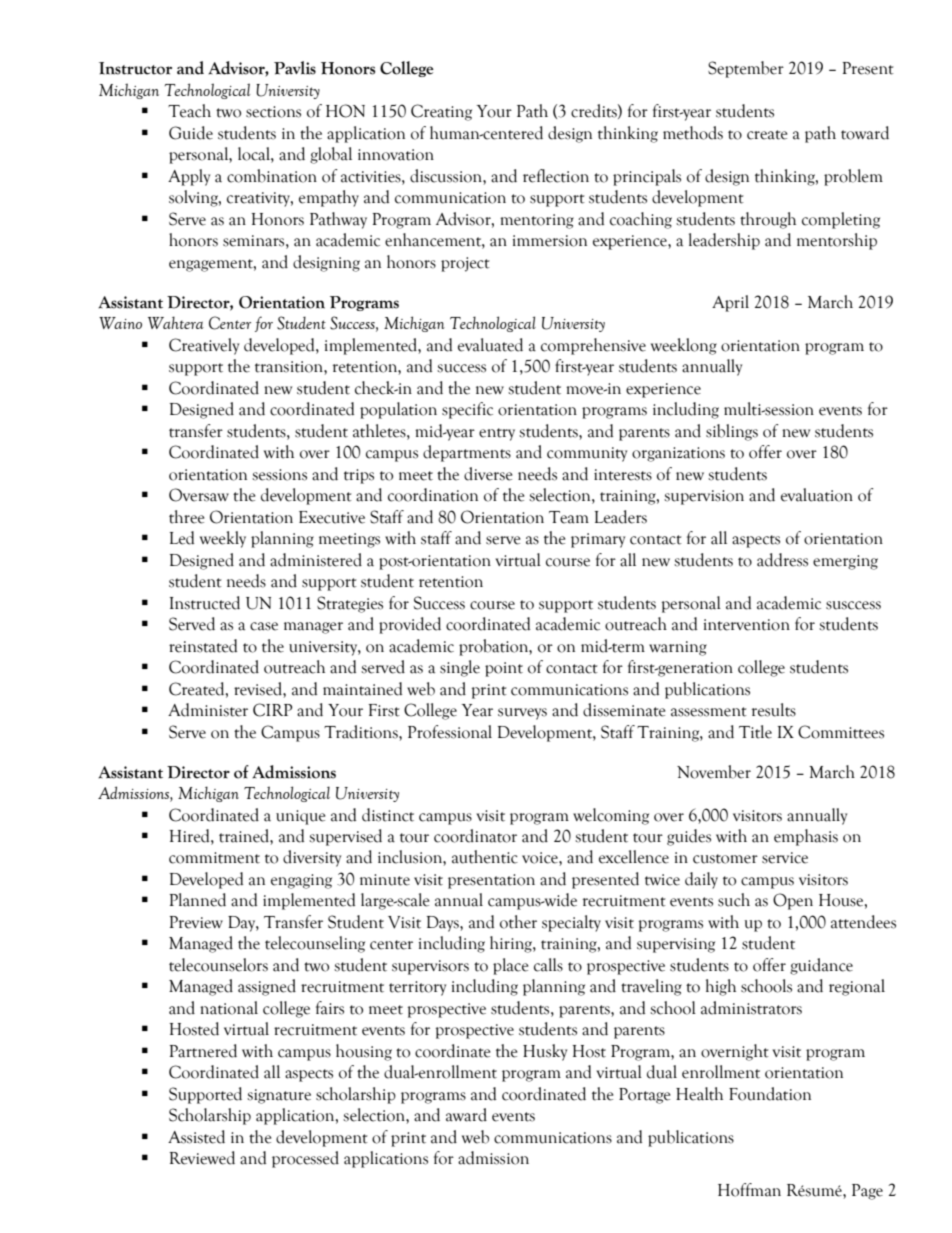 This screenshot has width=952, height=1233. Describe the element at coordinates (203, 646) in the screenshot. I see `reinstated` at that location.
